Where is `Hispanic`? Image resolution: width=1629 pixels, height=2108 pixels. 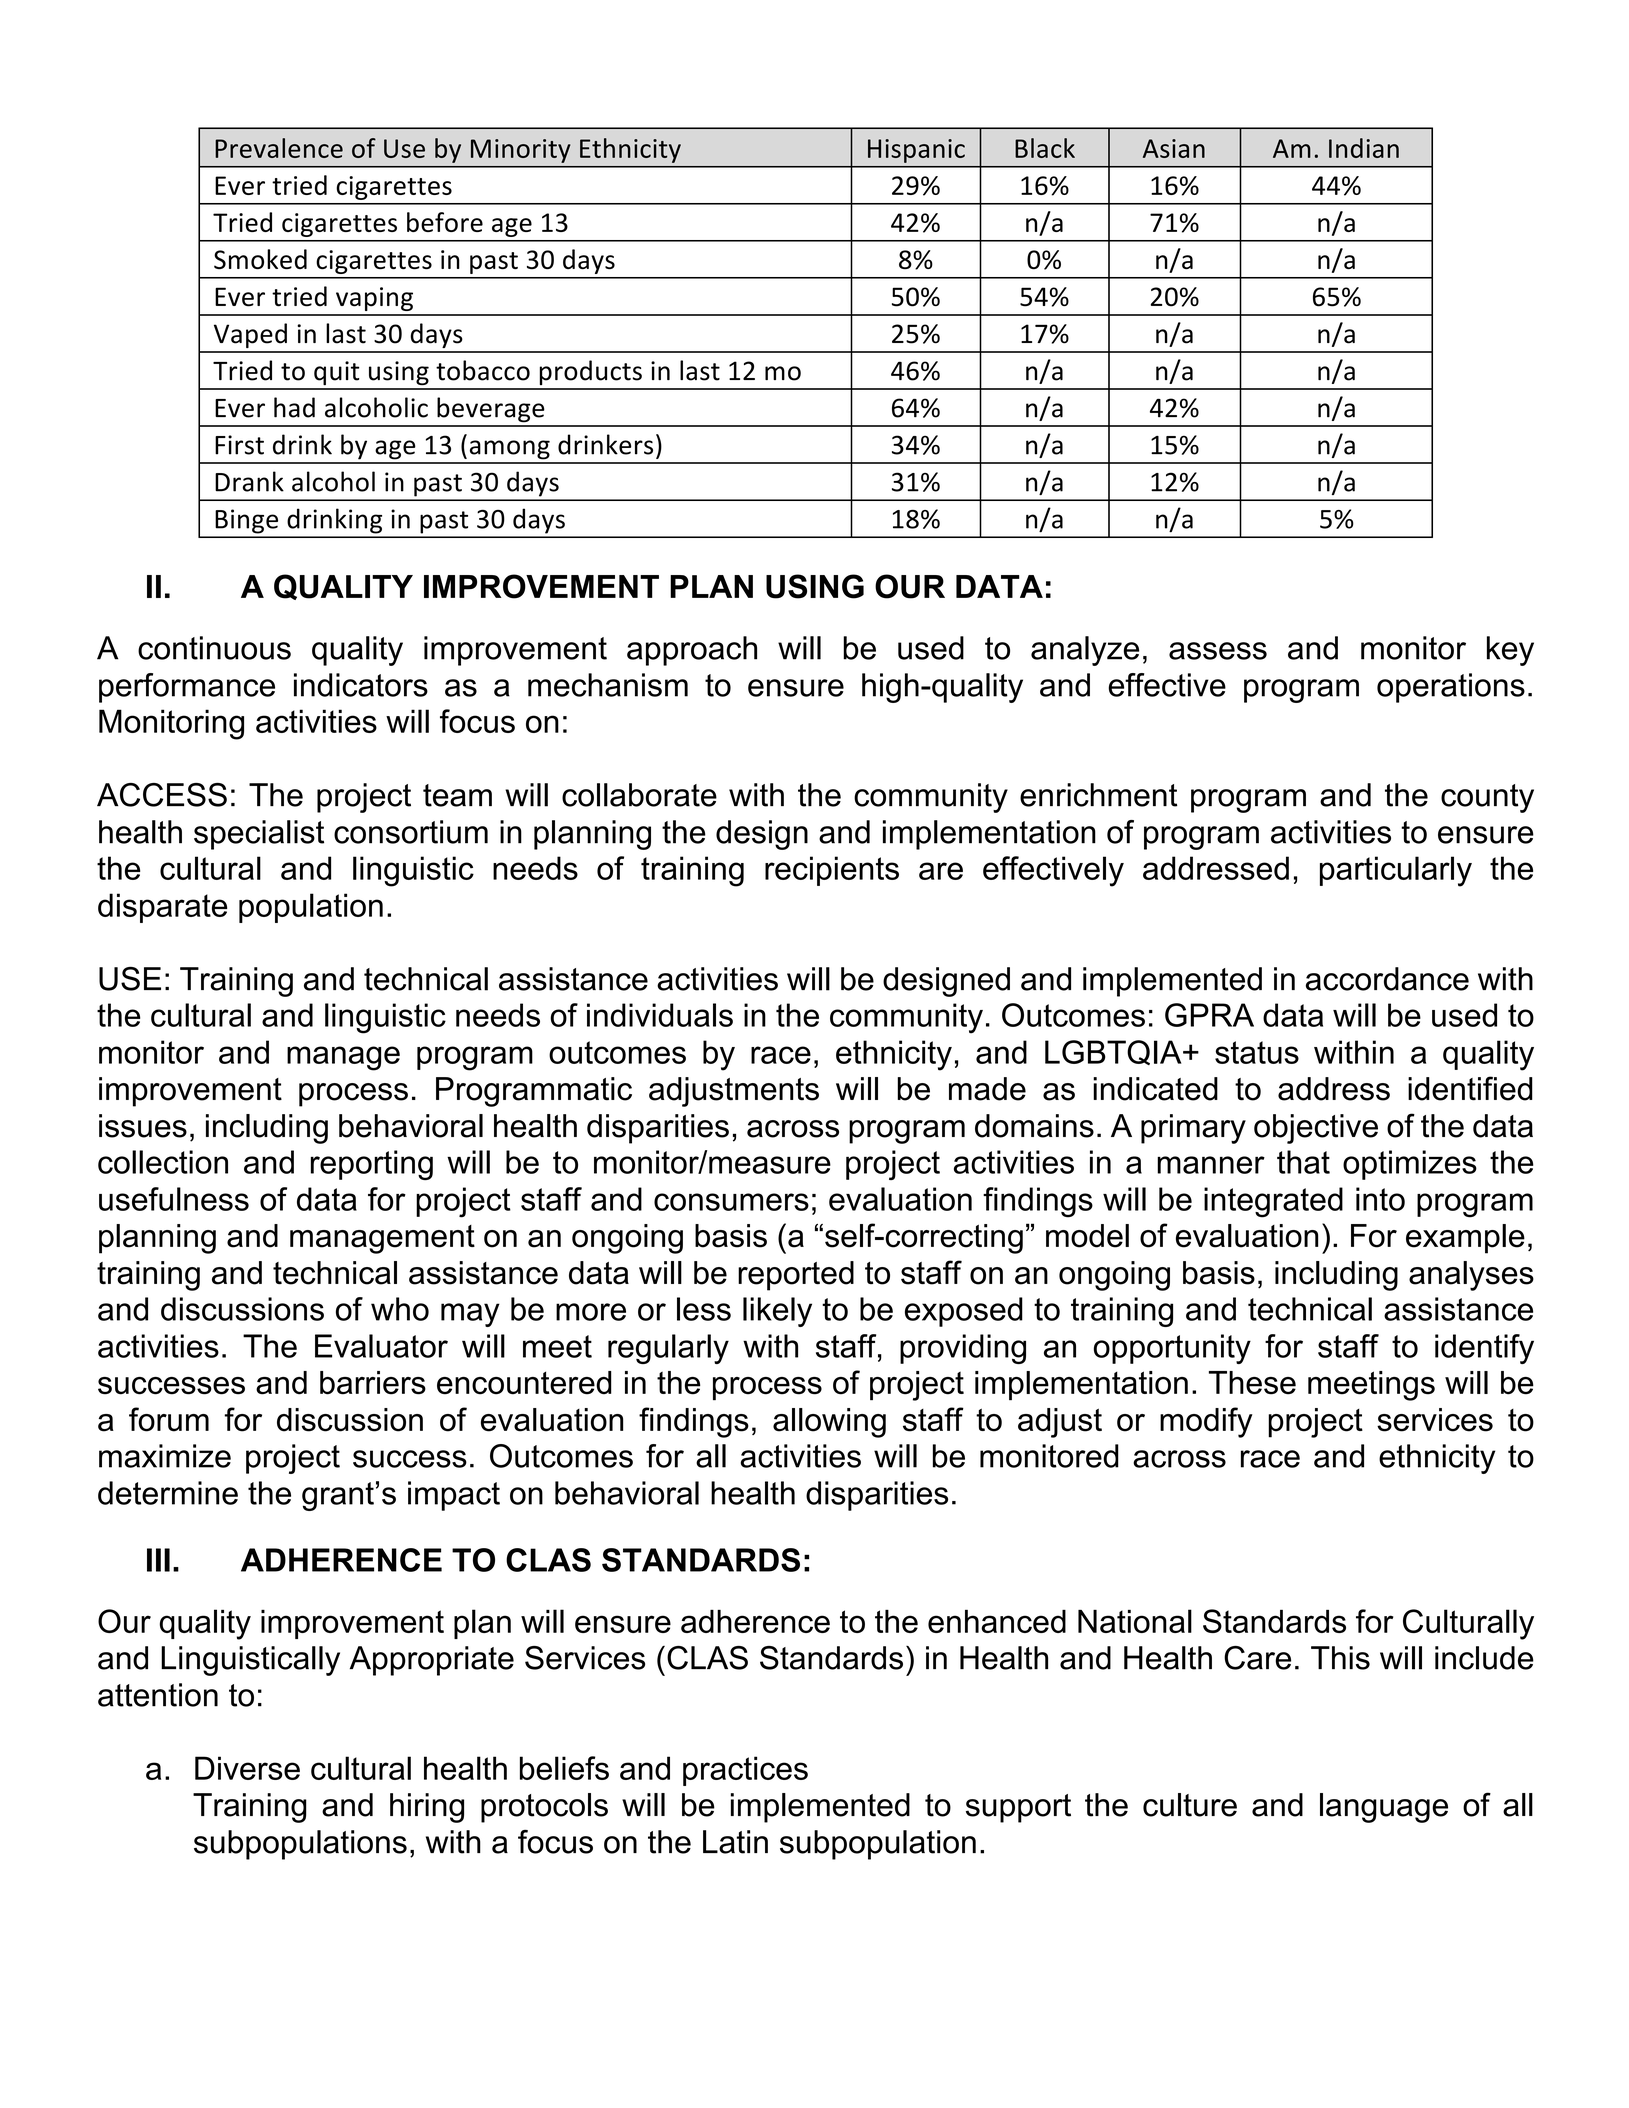 Hispanic is located at coordinates (916, 151).
